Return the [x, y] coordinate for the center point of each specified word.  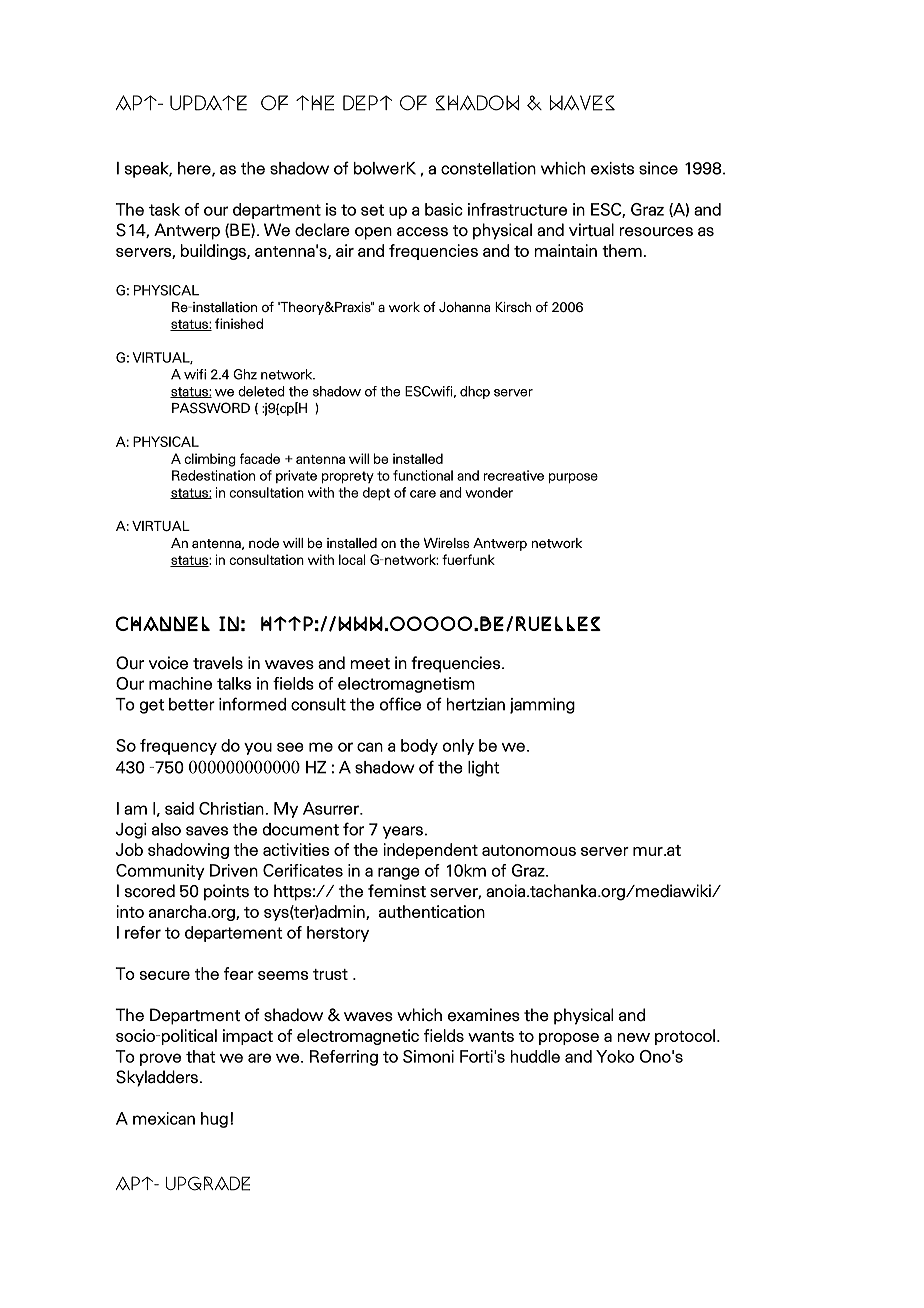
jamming [542, 706]
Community [160, 872]
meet [370, 664]
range [399, 873]
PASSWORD [211, 408]
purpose [573, 478]
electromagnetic [358, 1037]
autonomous [529, 850]
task [164, 209]
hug [214, 1120]
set [372, 210]
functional [423, 475]
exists [612, 168]
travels [218, 663]
